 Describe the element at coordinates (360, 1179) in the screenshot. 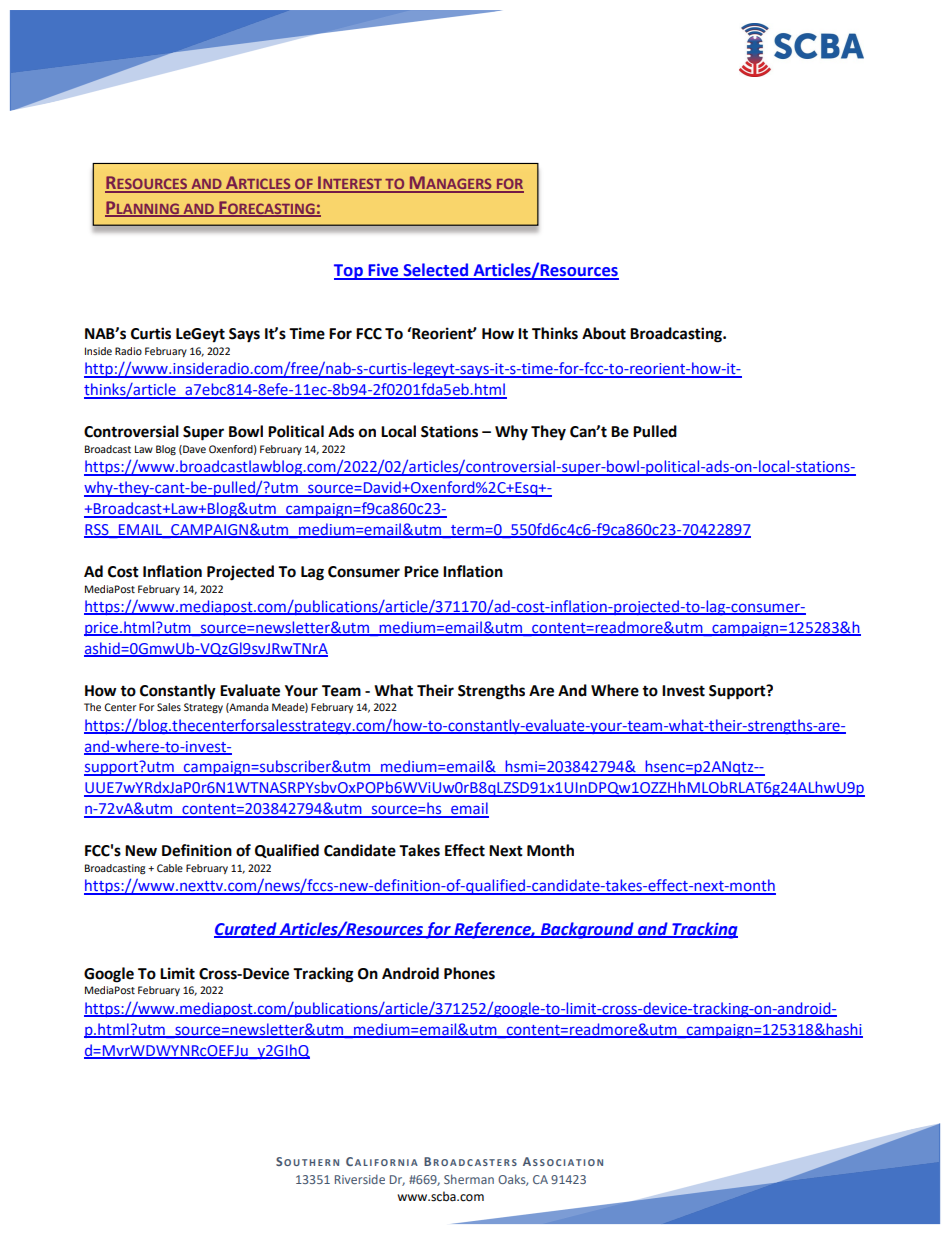

I see `Riverside` at that location.
